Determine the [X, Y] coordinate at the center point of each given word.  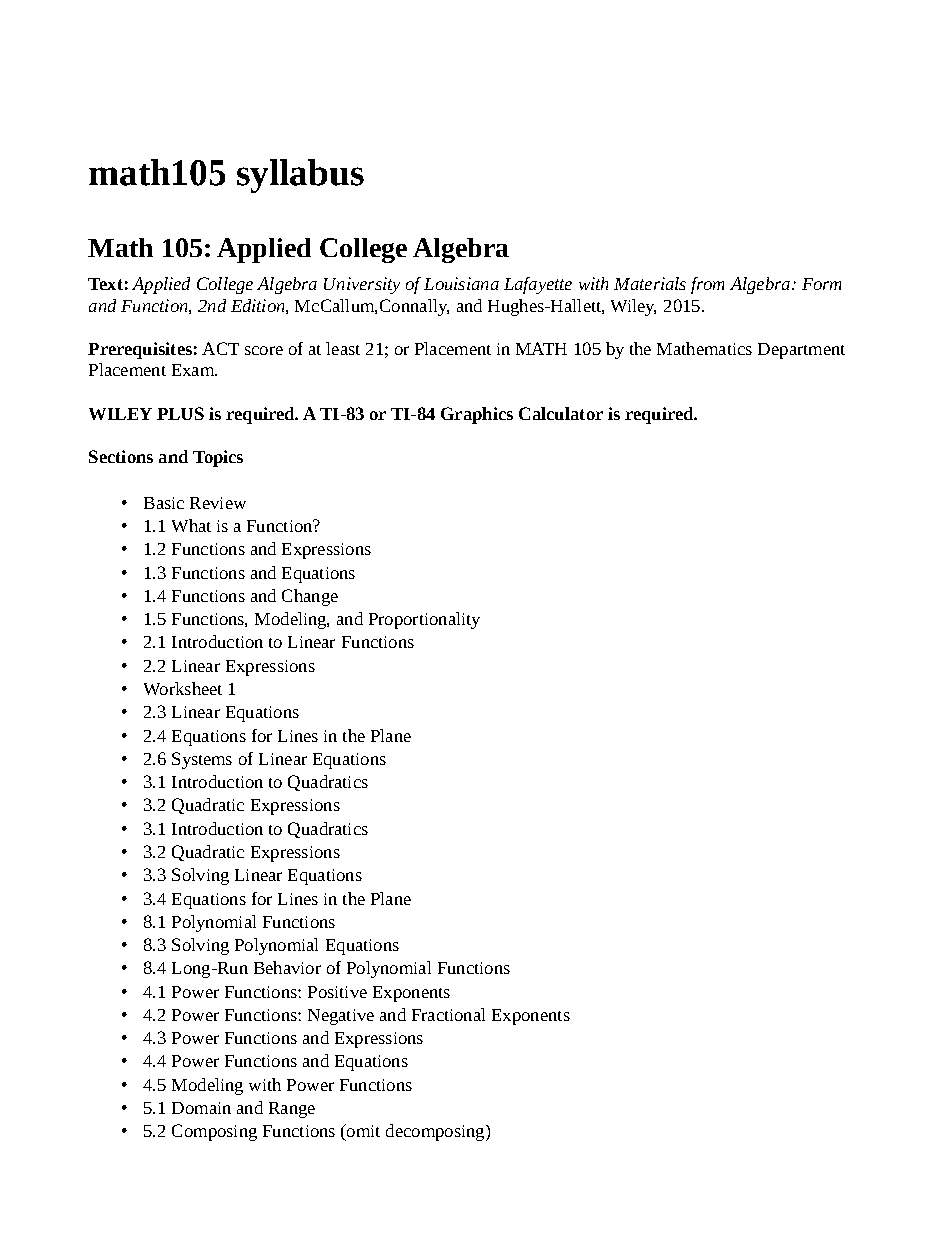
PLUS [180, 413]
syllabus [300, 176]
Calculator [561, 413]
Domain [201, 1108]
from [707, 285]
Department [801, 351]
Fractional [448, 1014]
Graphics [477, 415]
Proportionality [424, 620]
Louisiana [461, 283]
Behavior [287, 967]
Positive [337, 992]
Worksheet [183, 688]
